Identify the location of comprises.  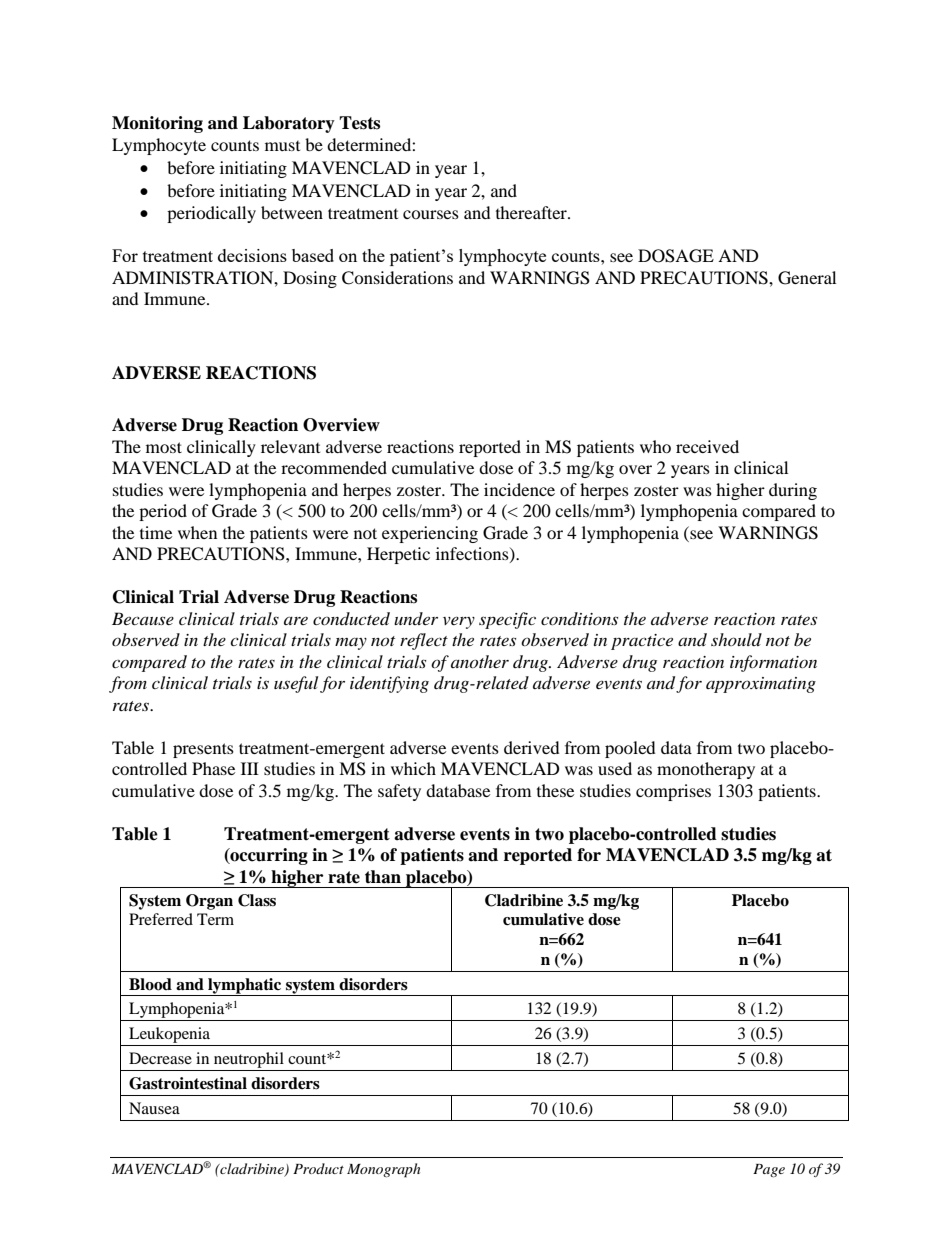
(673, 792).
